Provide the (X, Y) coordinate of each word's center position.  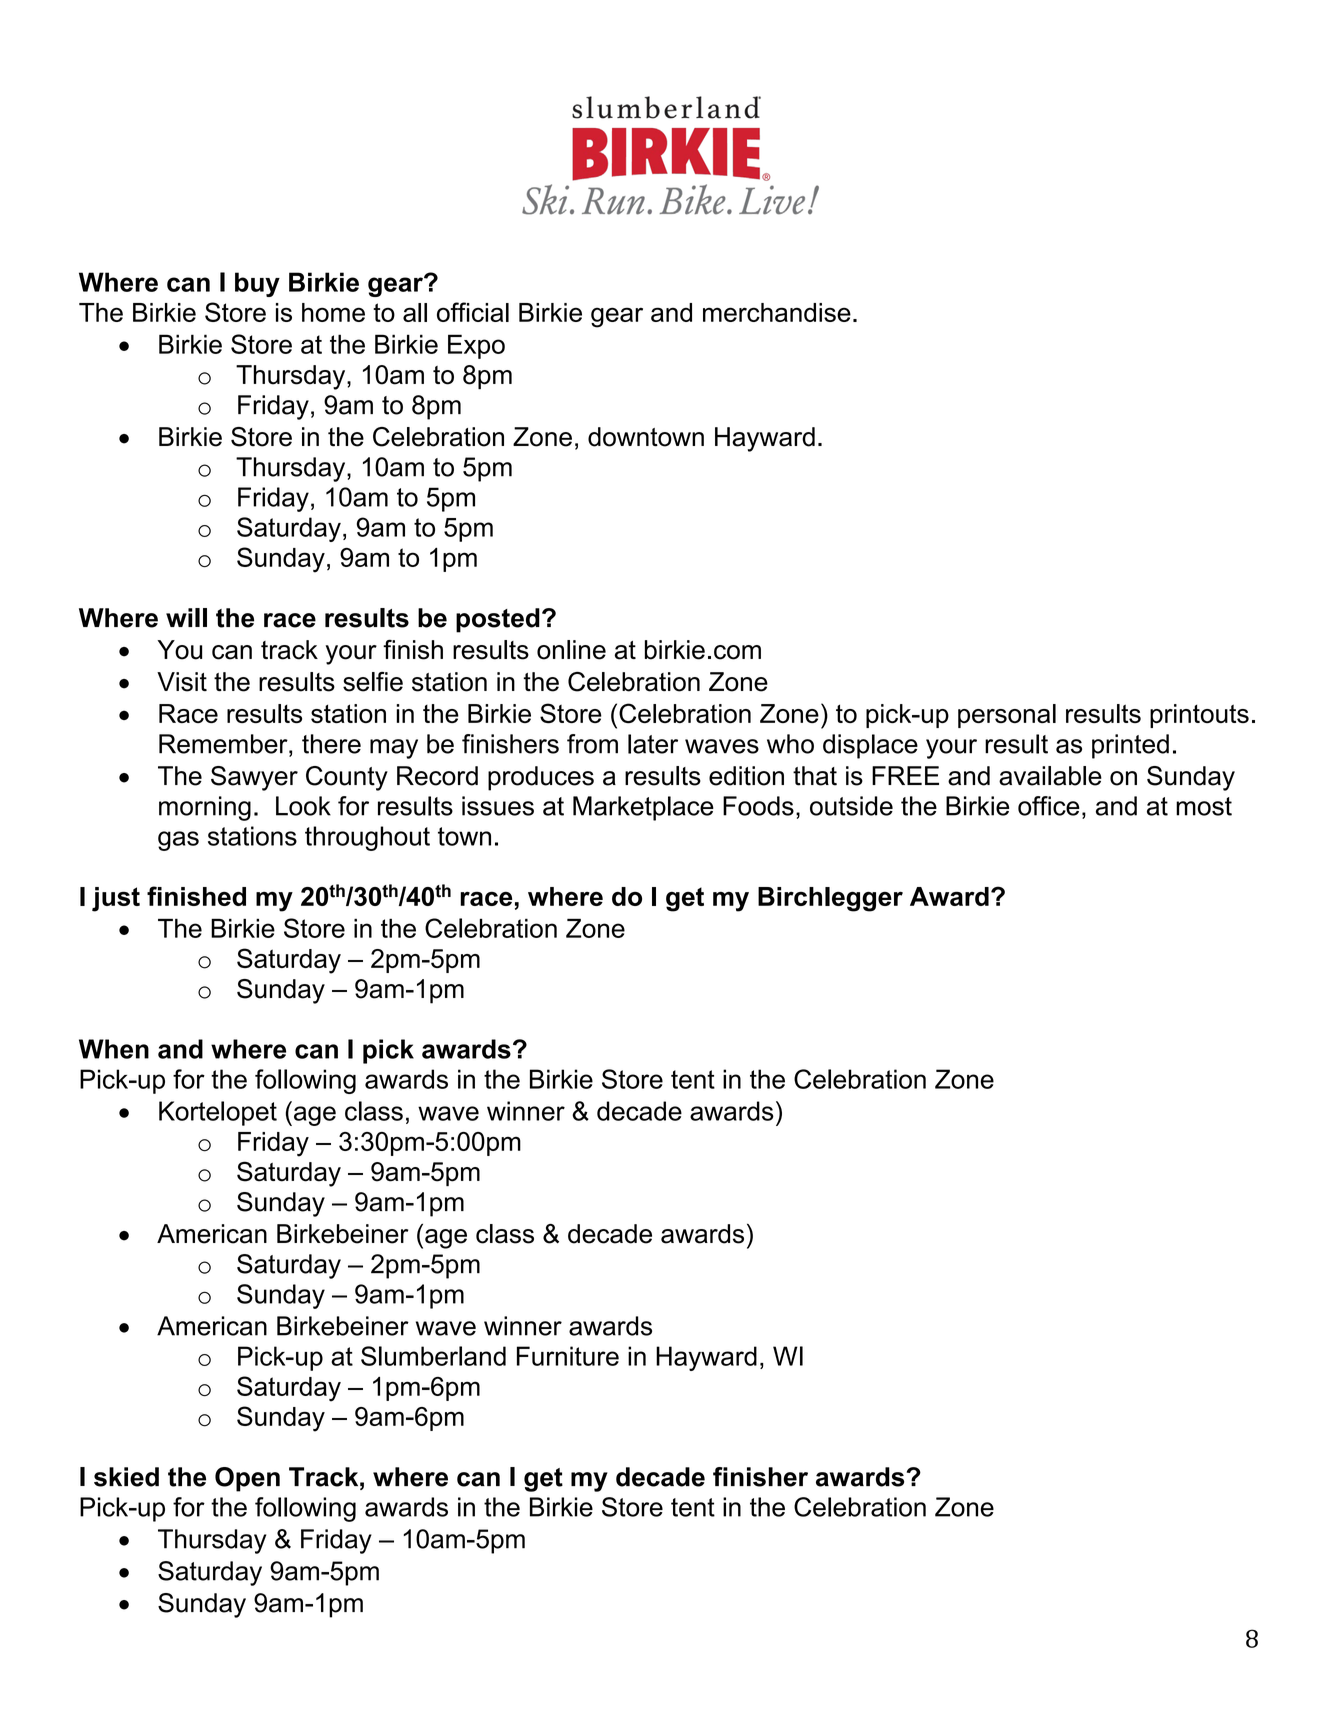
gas (178, 841)
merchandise (777, 312)
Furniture (568, 1356)
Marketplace (643, 808)
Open (247, 1479)
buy (257, 284)
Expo (476, 346)
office (1049, 806)
